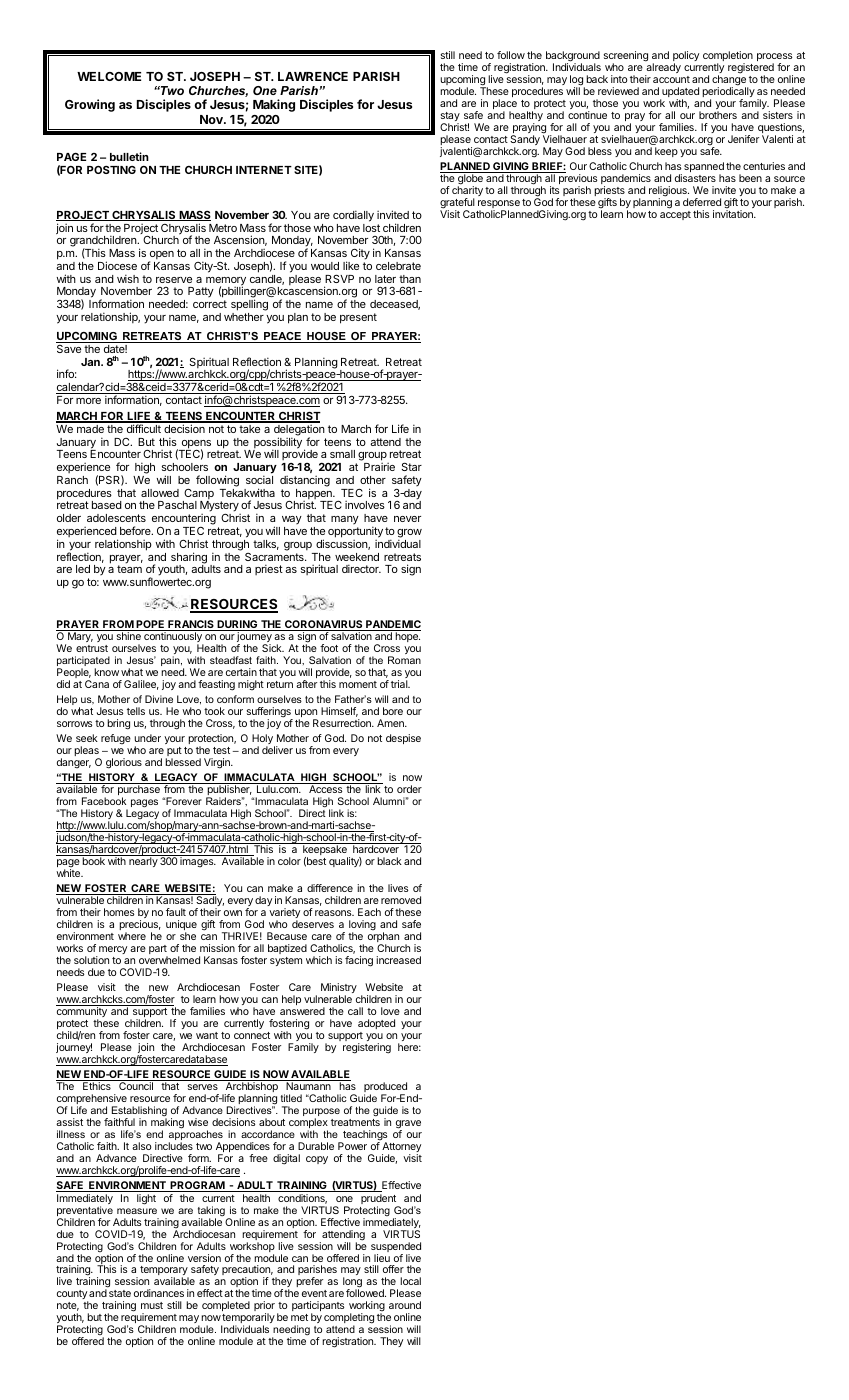  I want to click on Star, so click(412, 466).
